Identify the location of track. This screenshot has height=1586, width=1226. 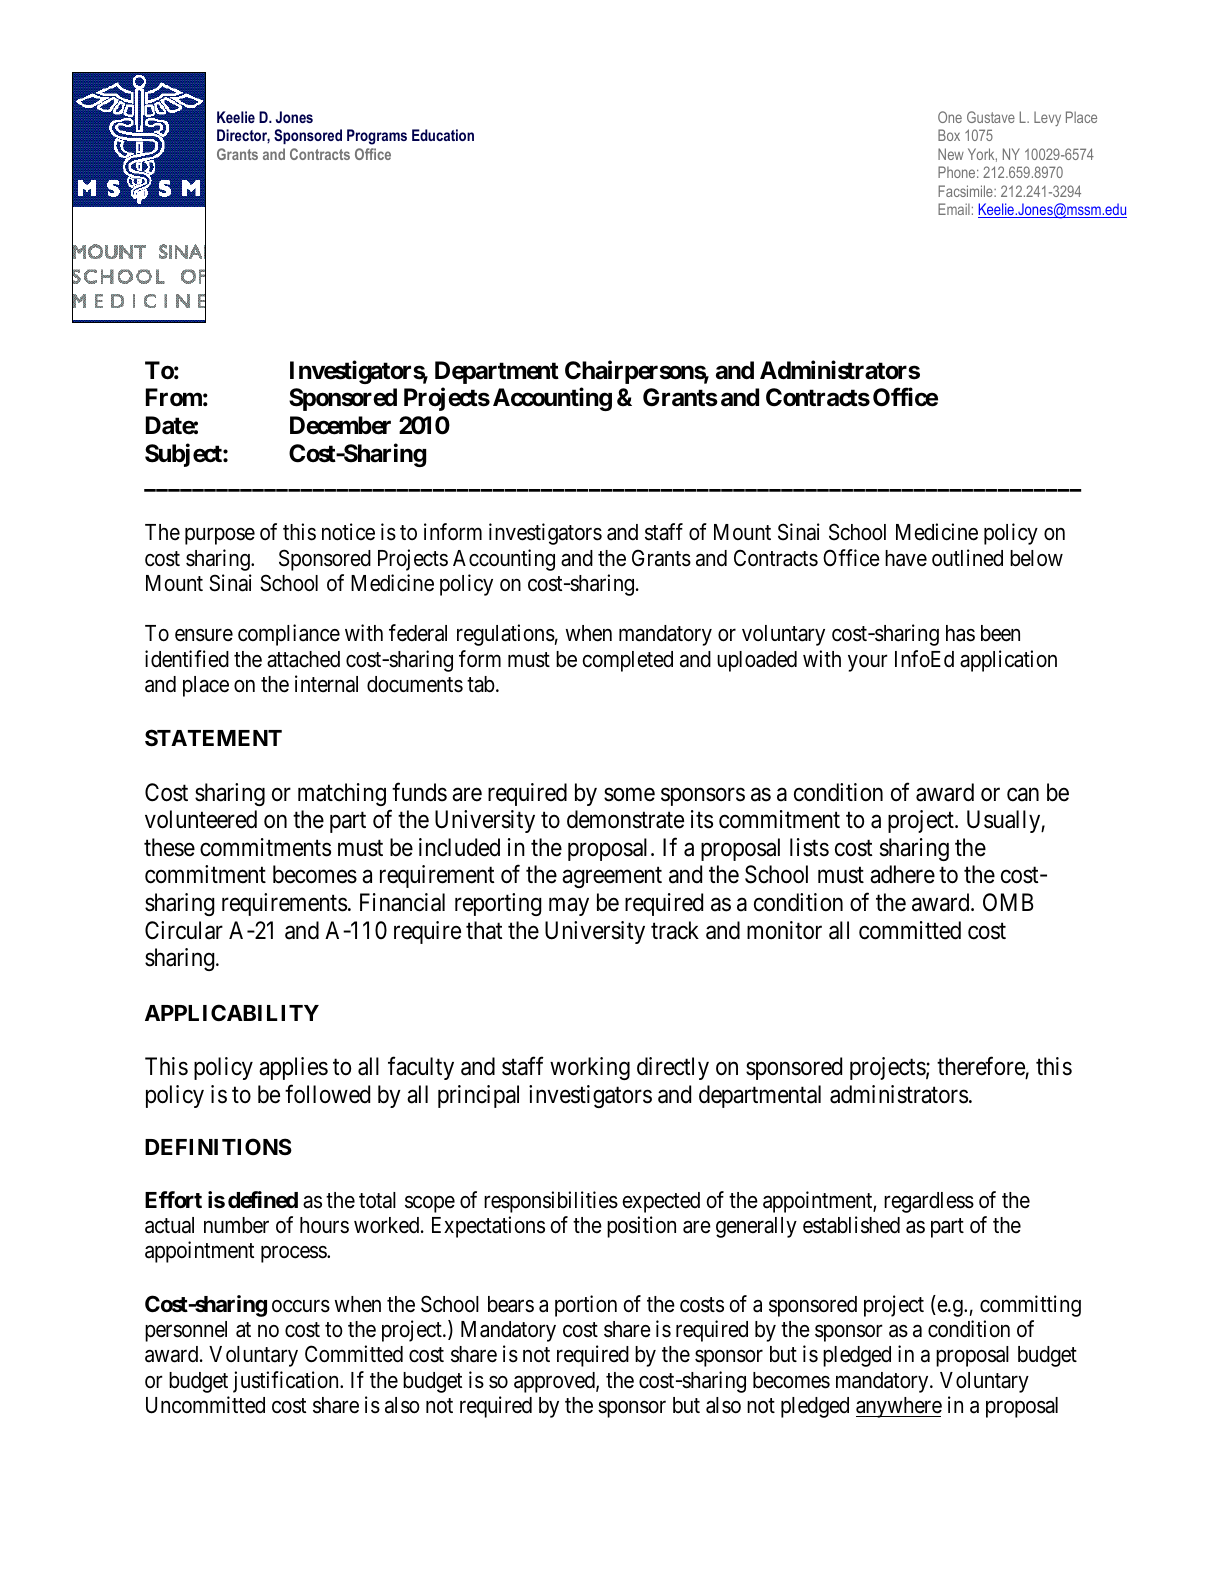
(675, 930).
